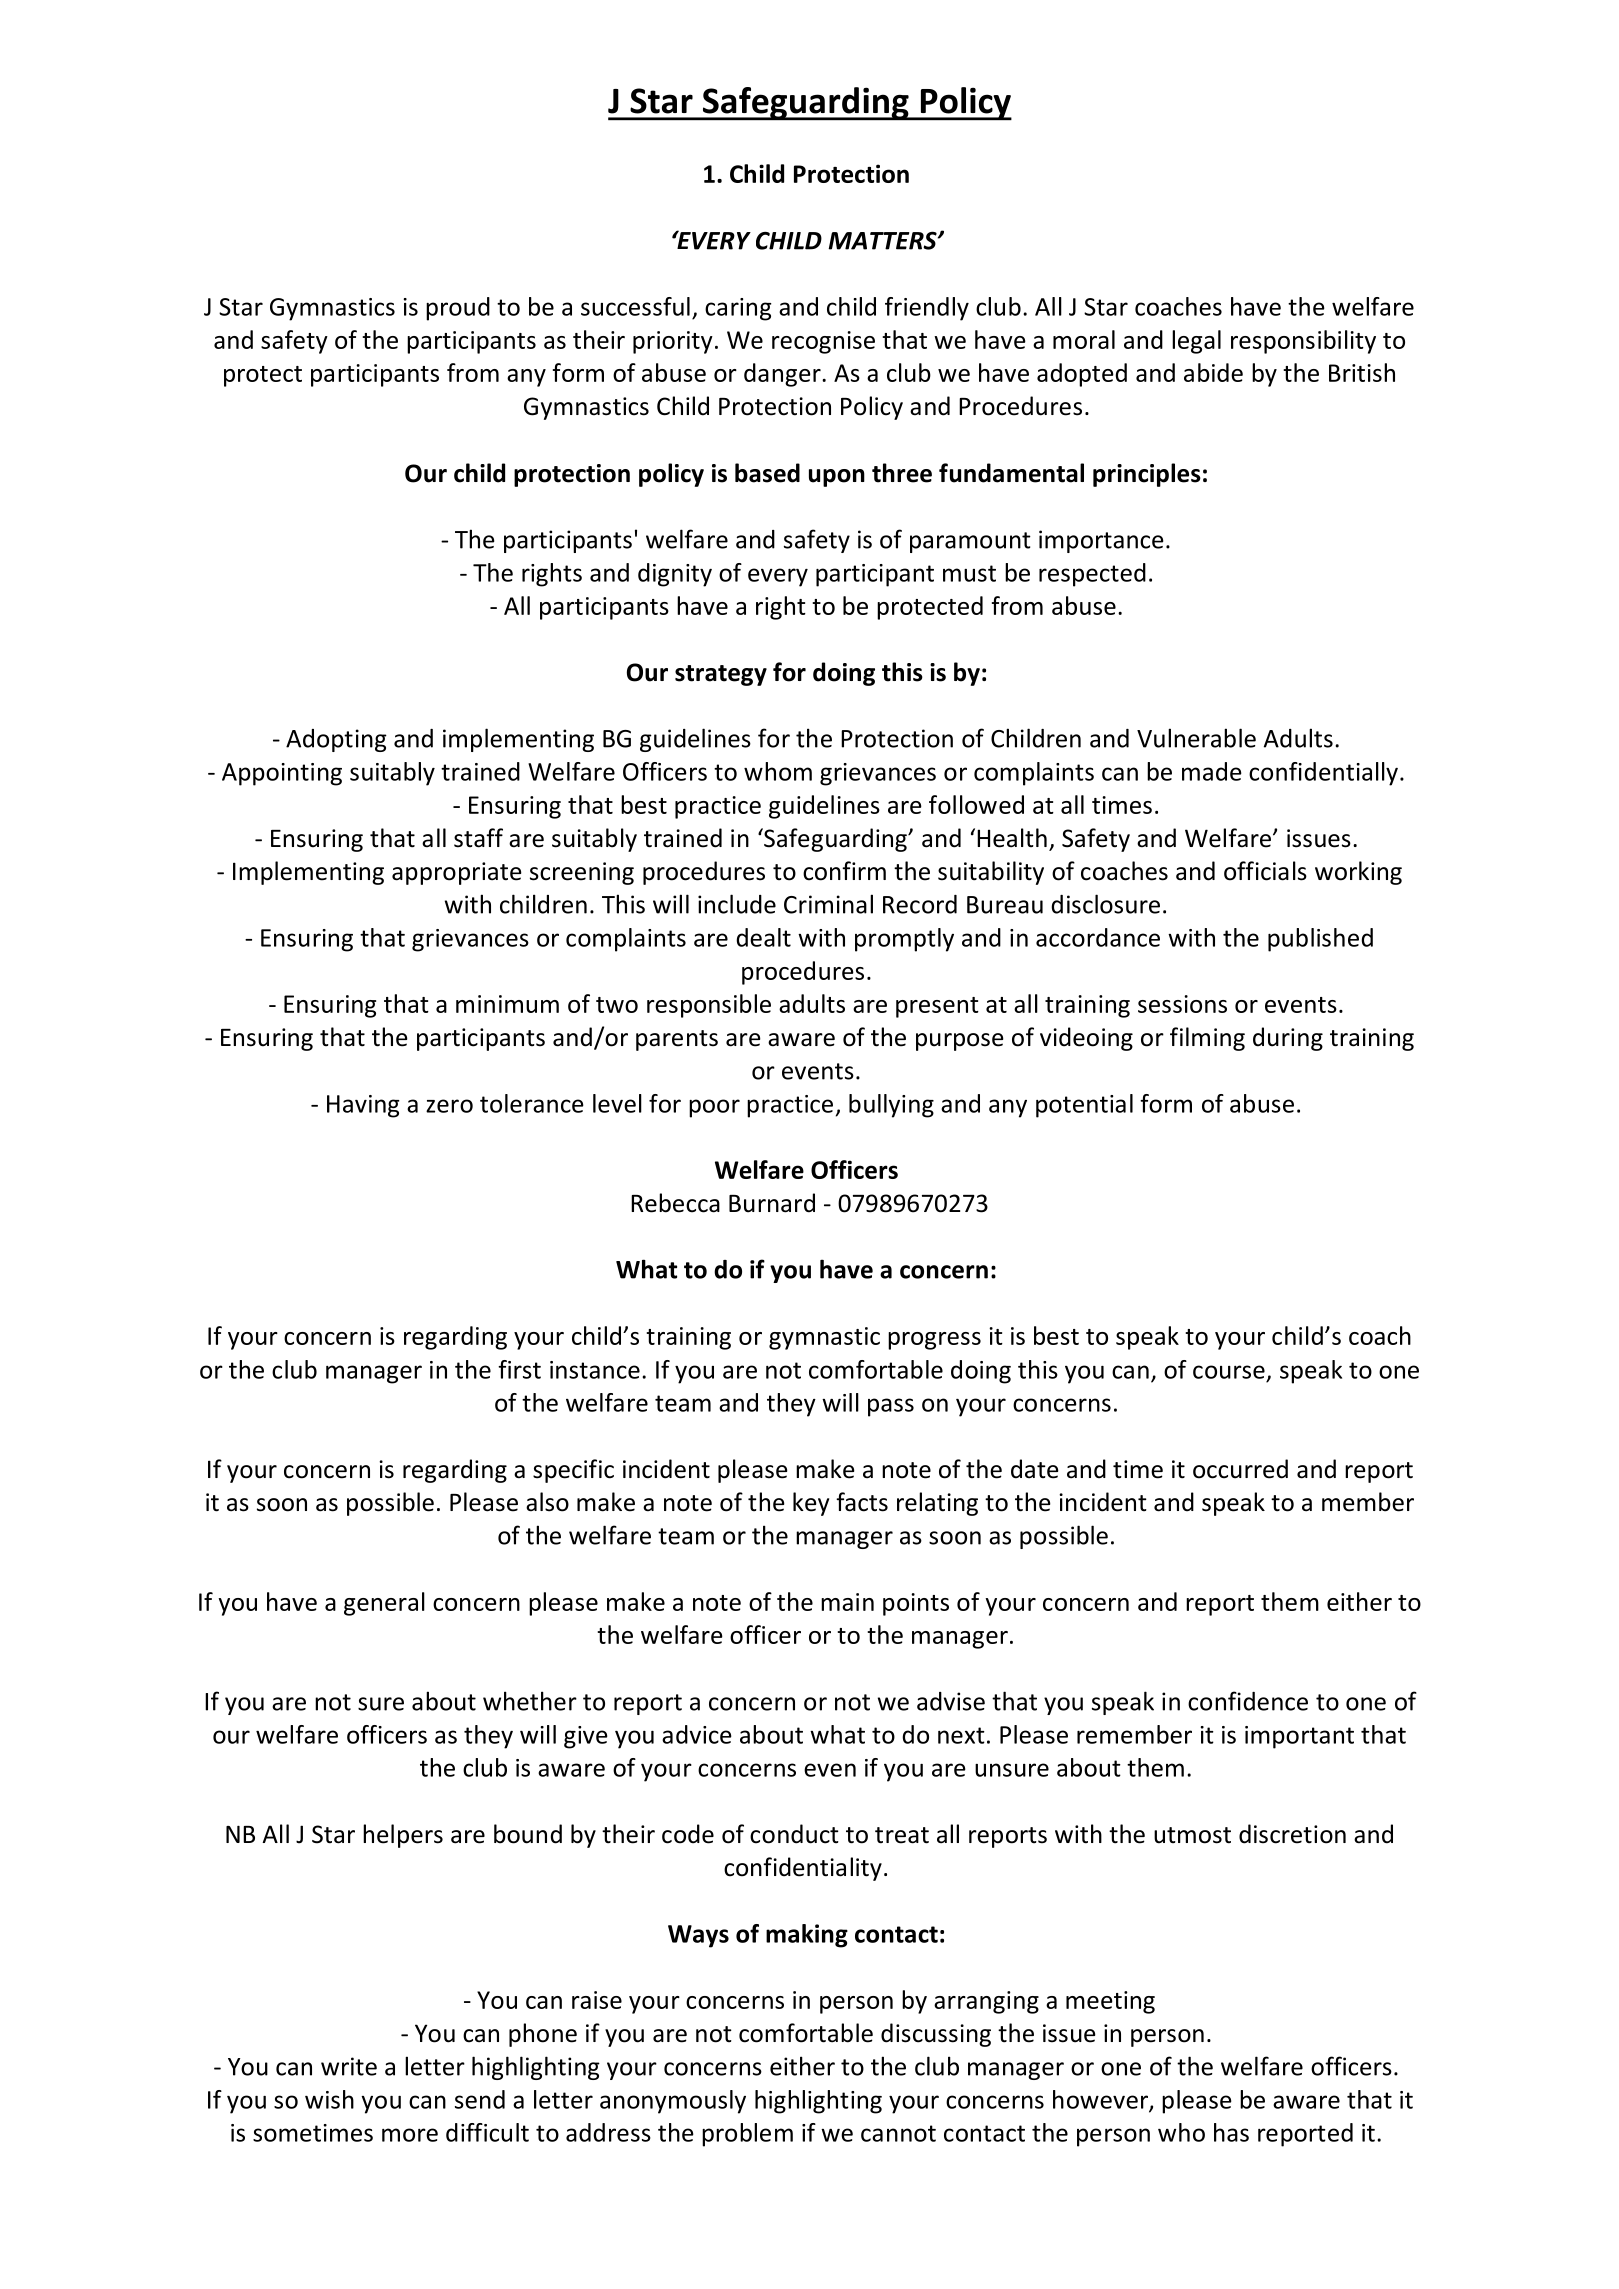  I want to click on legal, so click(1196, 342).
